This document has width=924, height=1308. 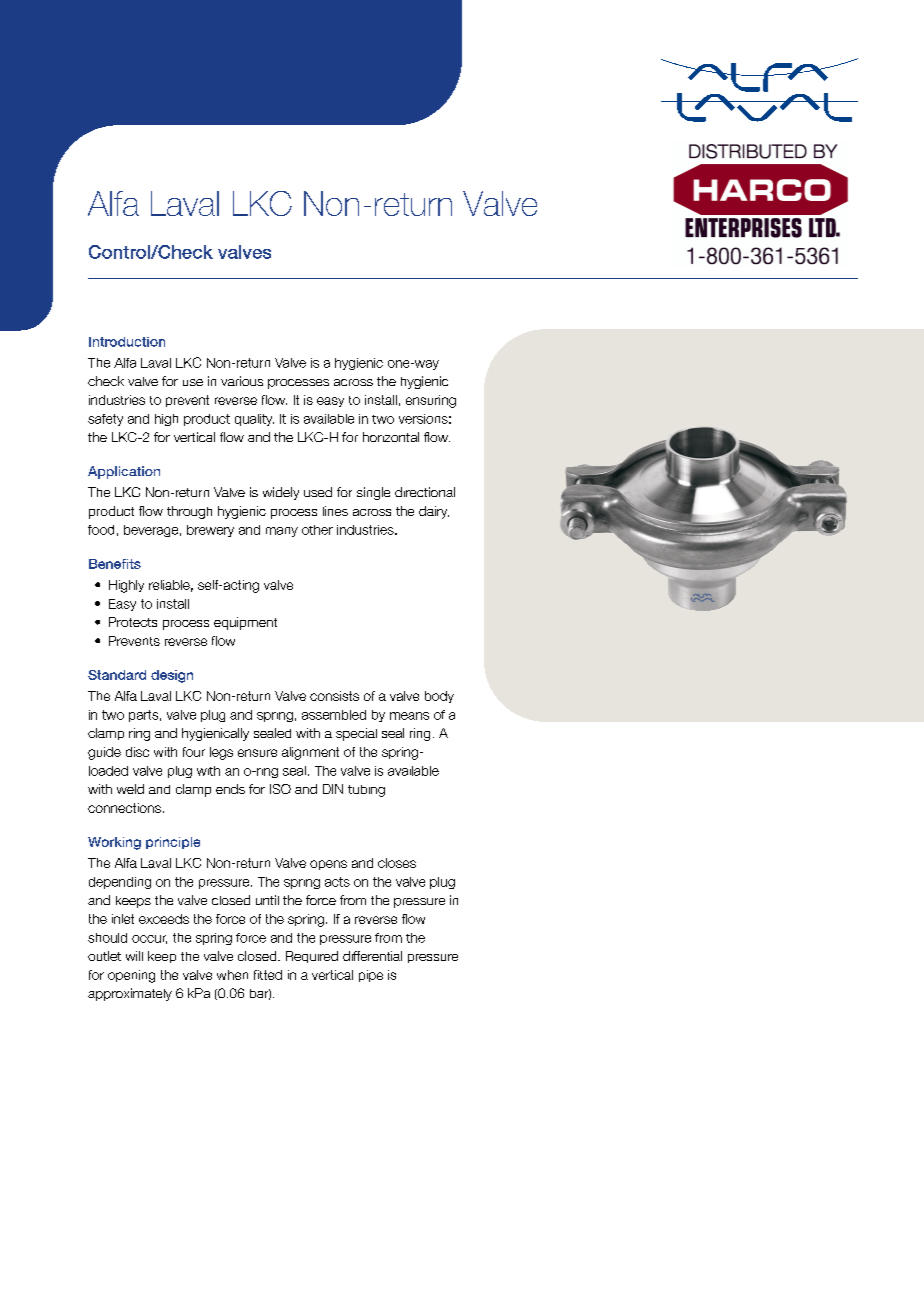 I want to click on Introduction, so click(x=127, y=342).
